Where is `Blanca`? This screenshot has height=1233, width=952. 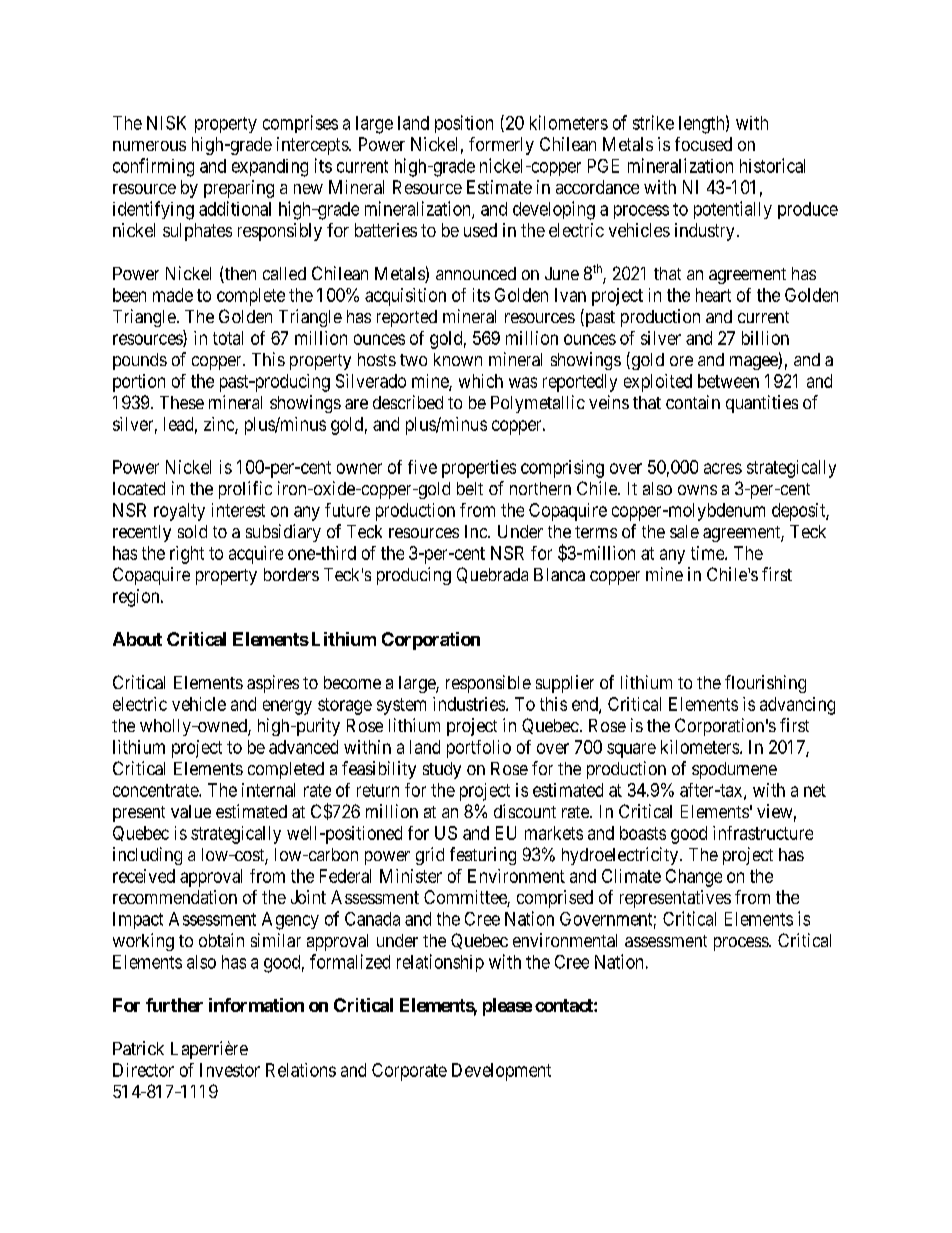
Blanca is located at coordinates (559, 574).
